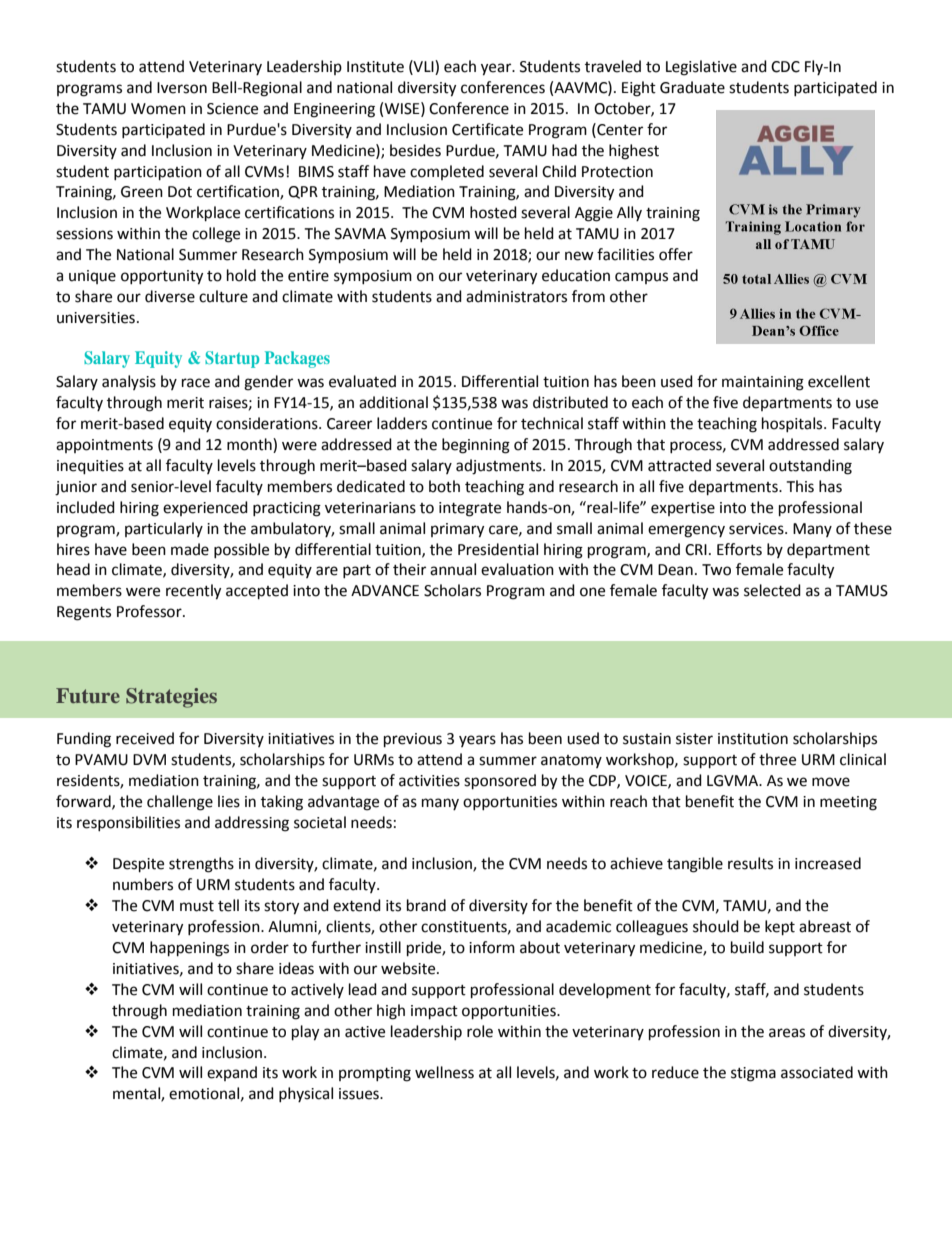 This screenshot has height=1233, width=952. I want to click on annual, so click(453, 569).
